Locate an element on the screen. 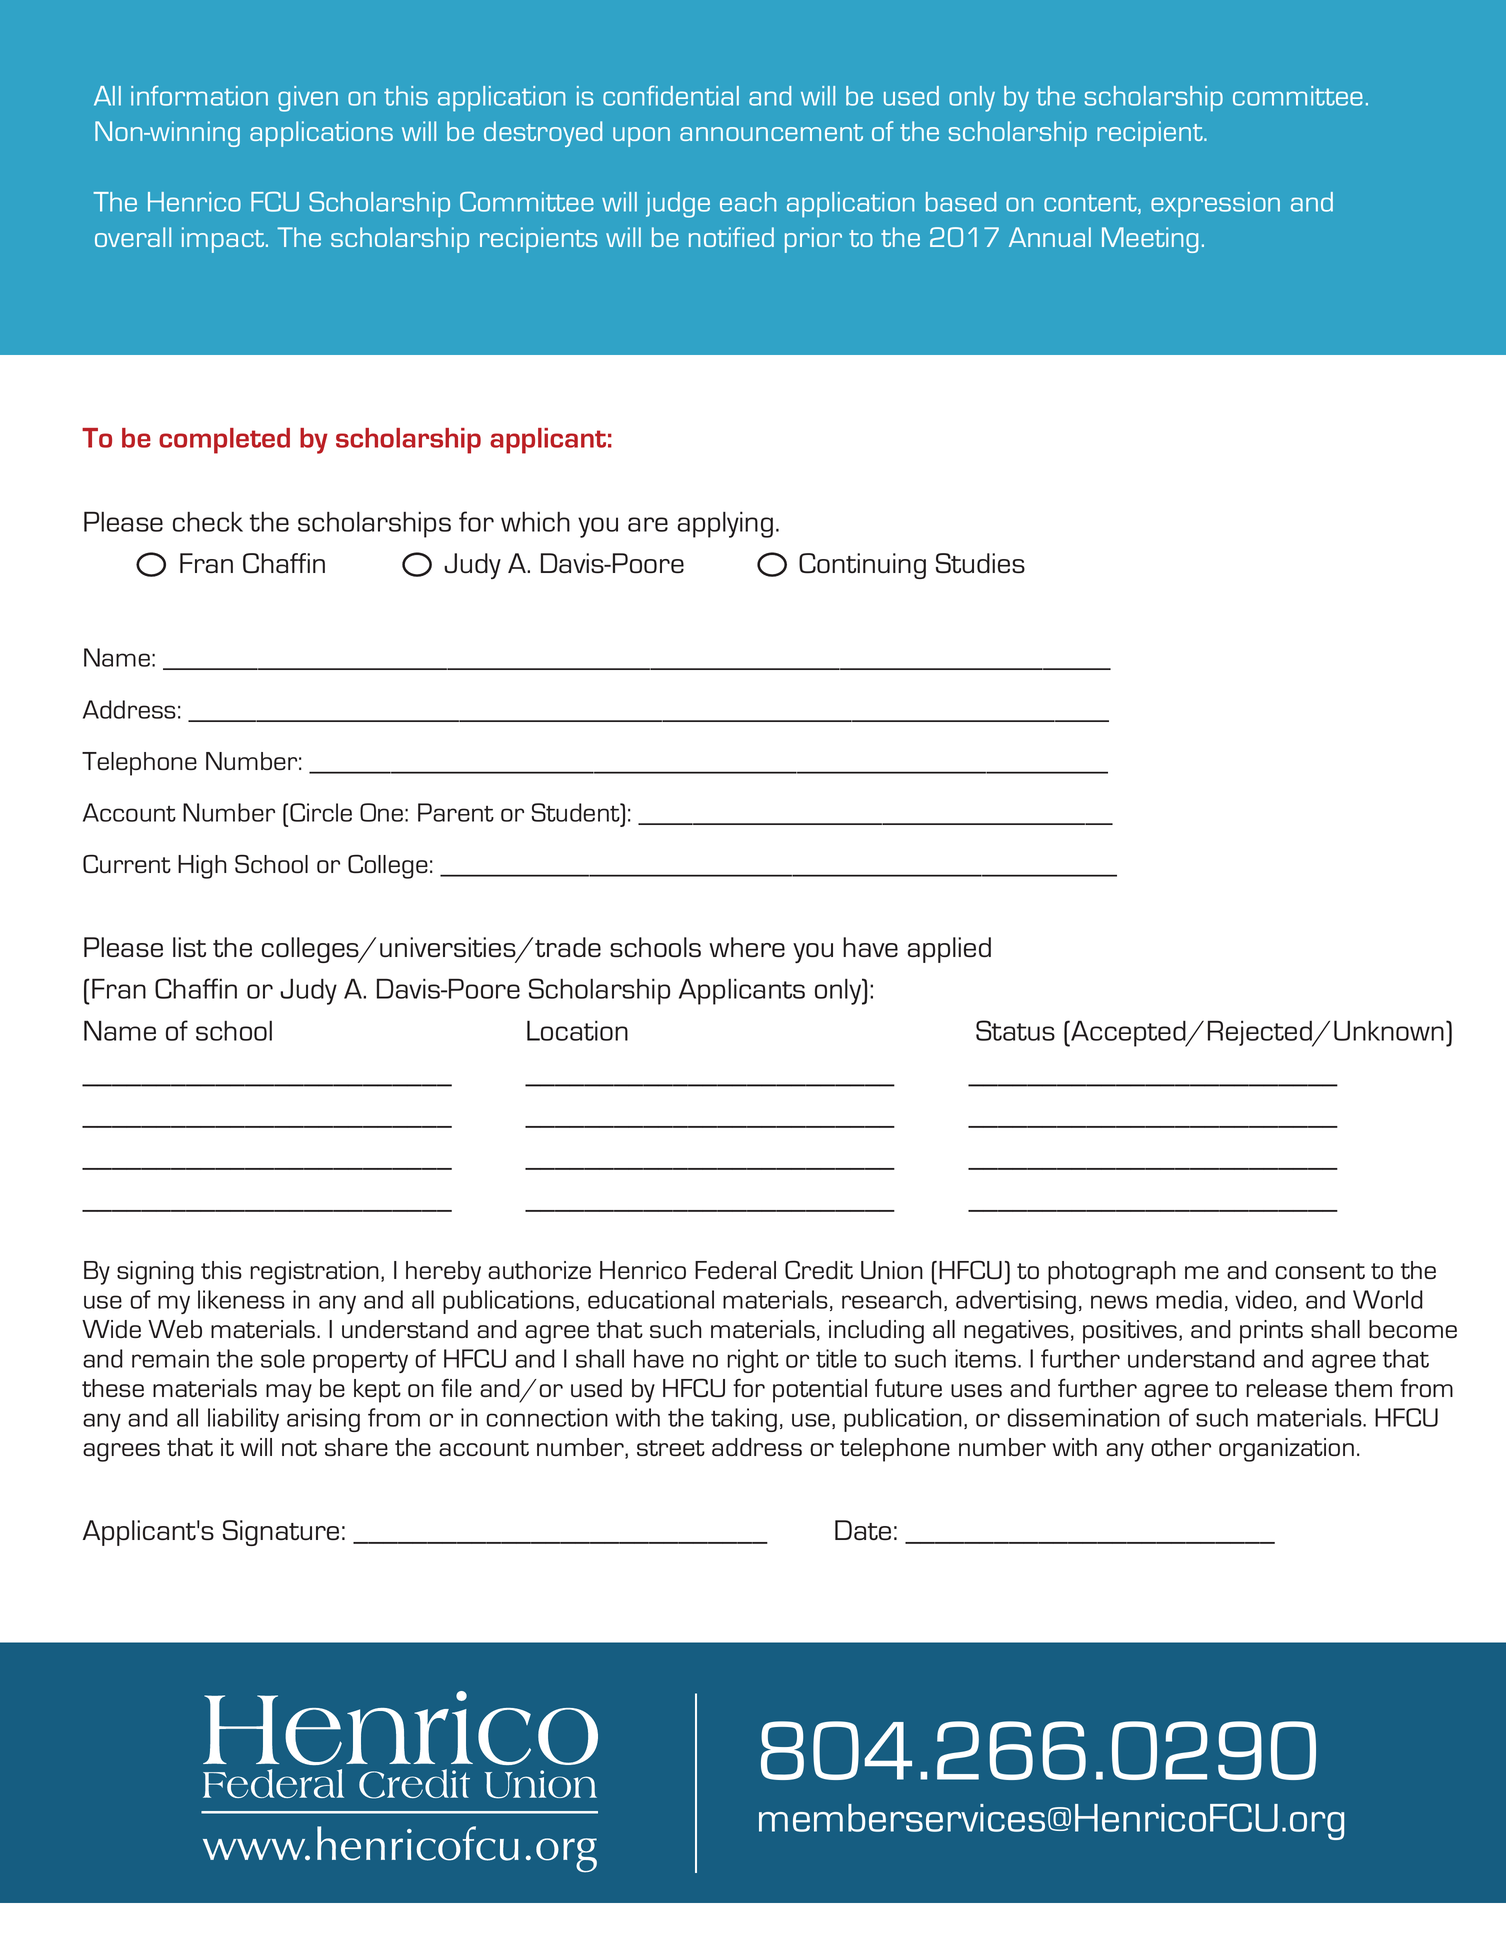  check is located at coordinates (208, 521).
